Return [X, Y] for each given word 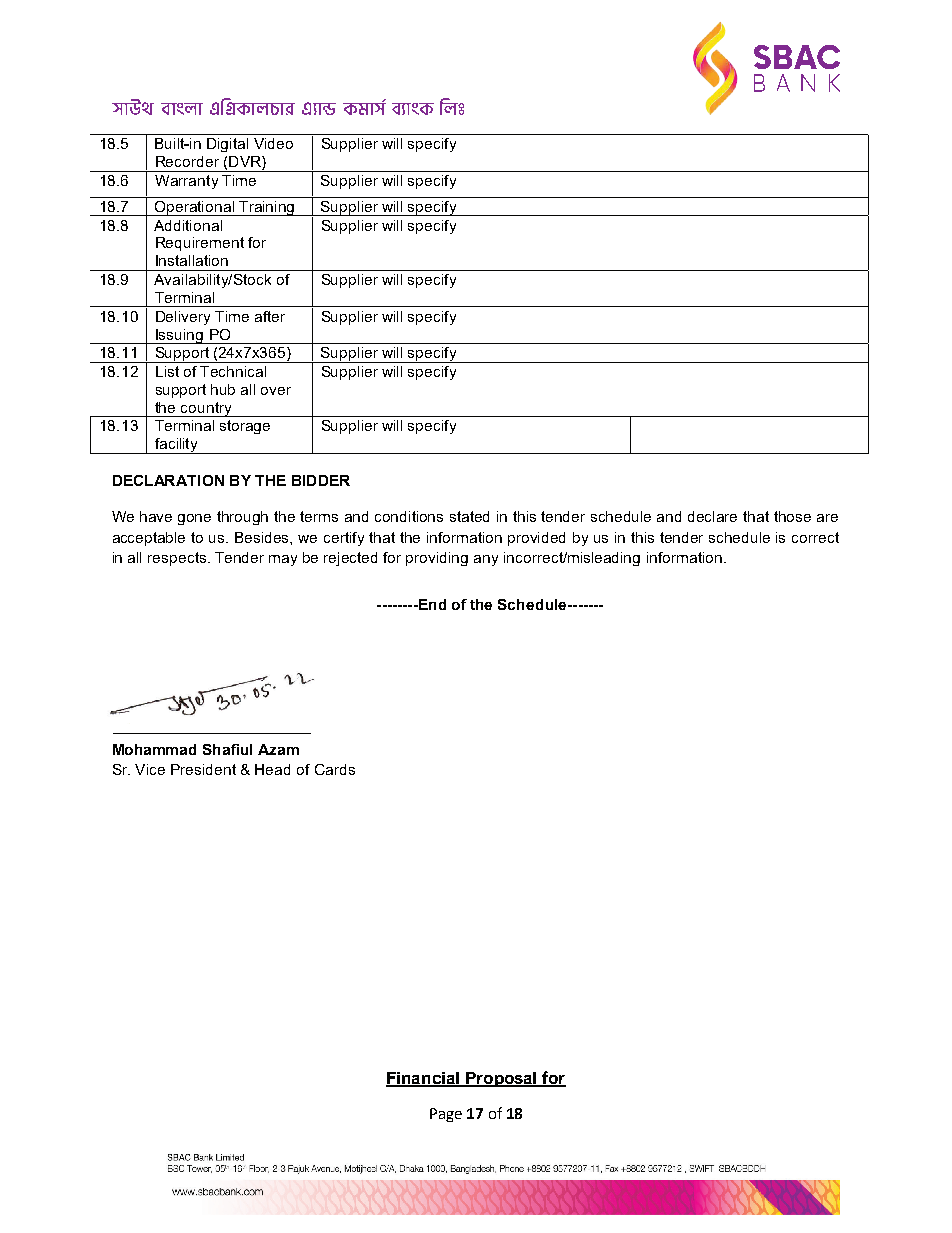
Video [273, 143]
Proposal [501, 1079]
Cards [335, 769]
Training [267, 208]
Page [446, 1115]
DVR [246, 163]
